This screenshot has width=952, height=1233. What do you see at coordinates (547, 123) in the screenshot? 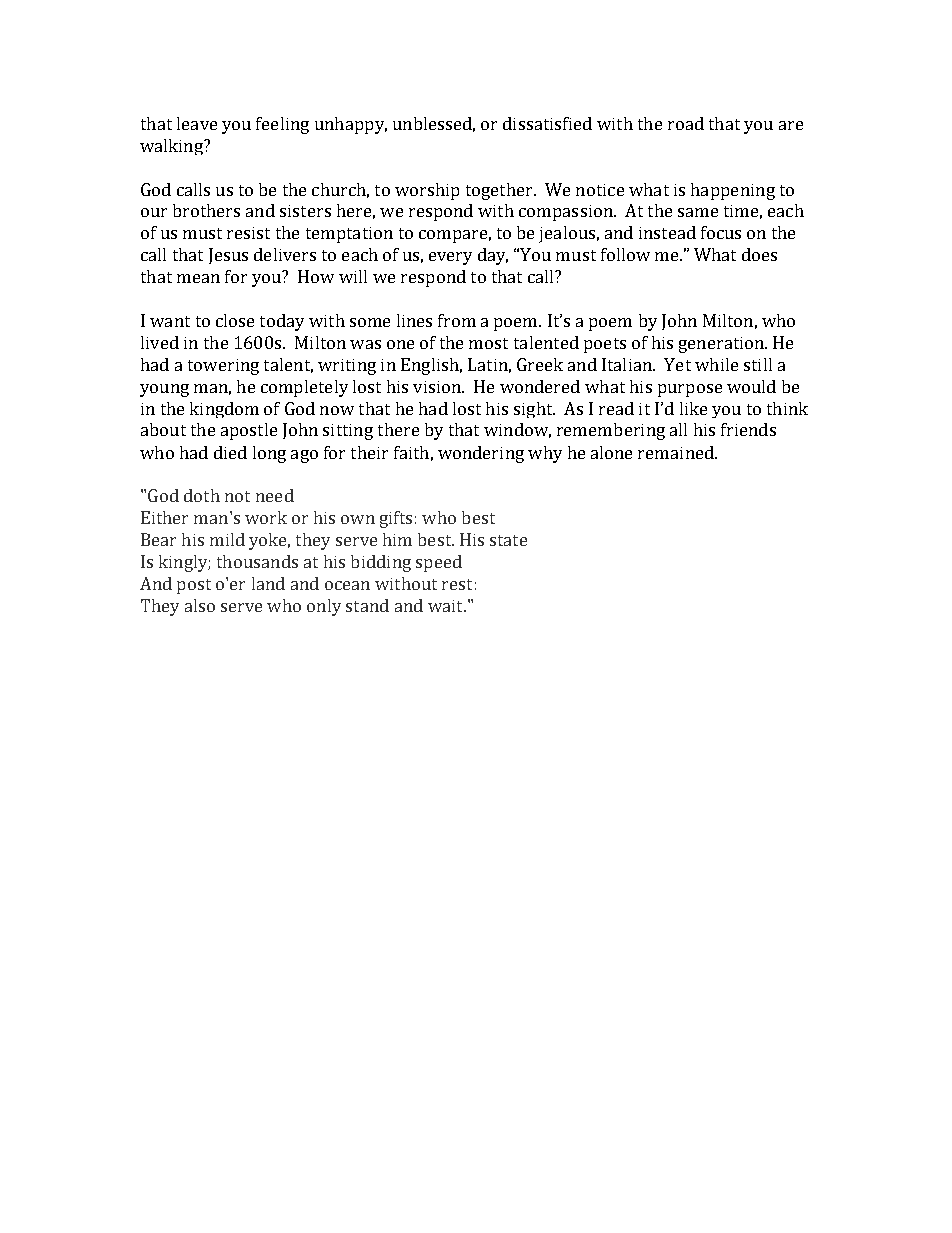
I see `dissatisfied` at bounding box center [547, 123].
